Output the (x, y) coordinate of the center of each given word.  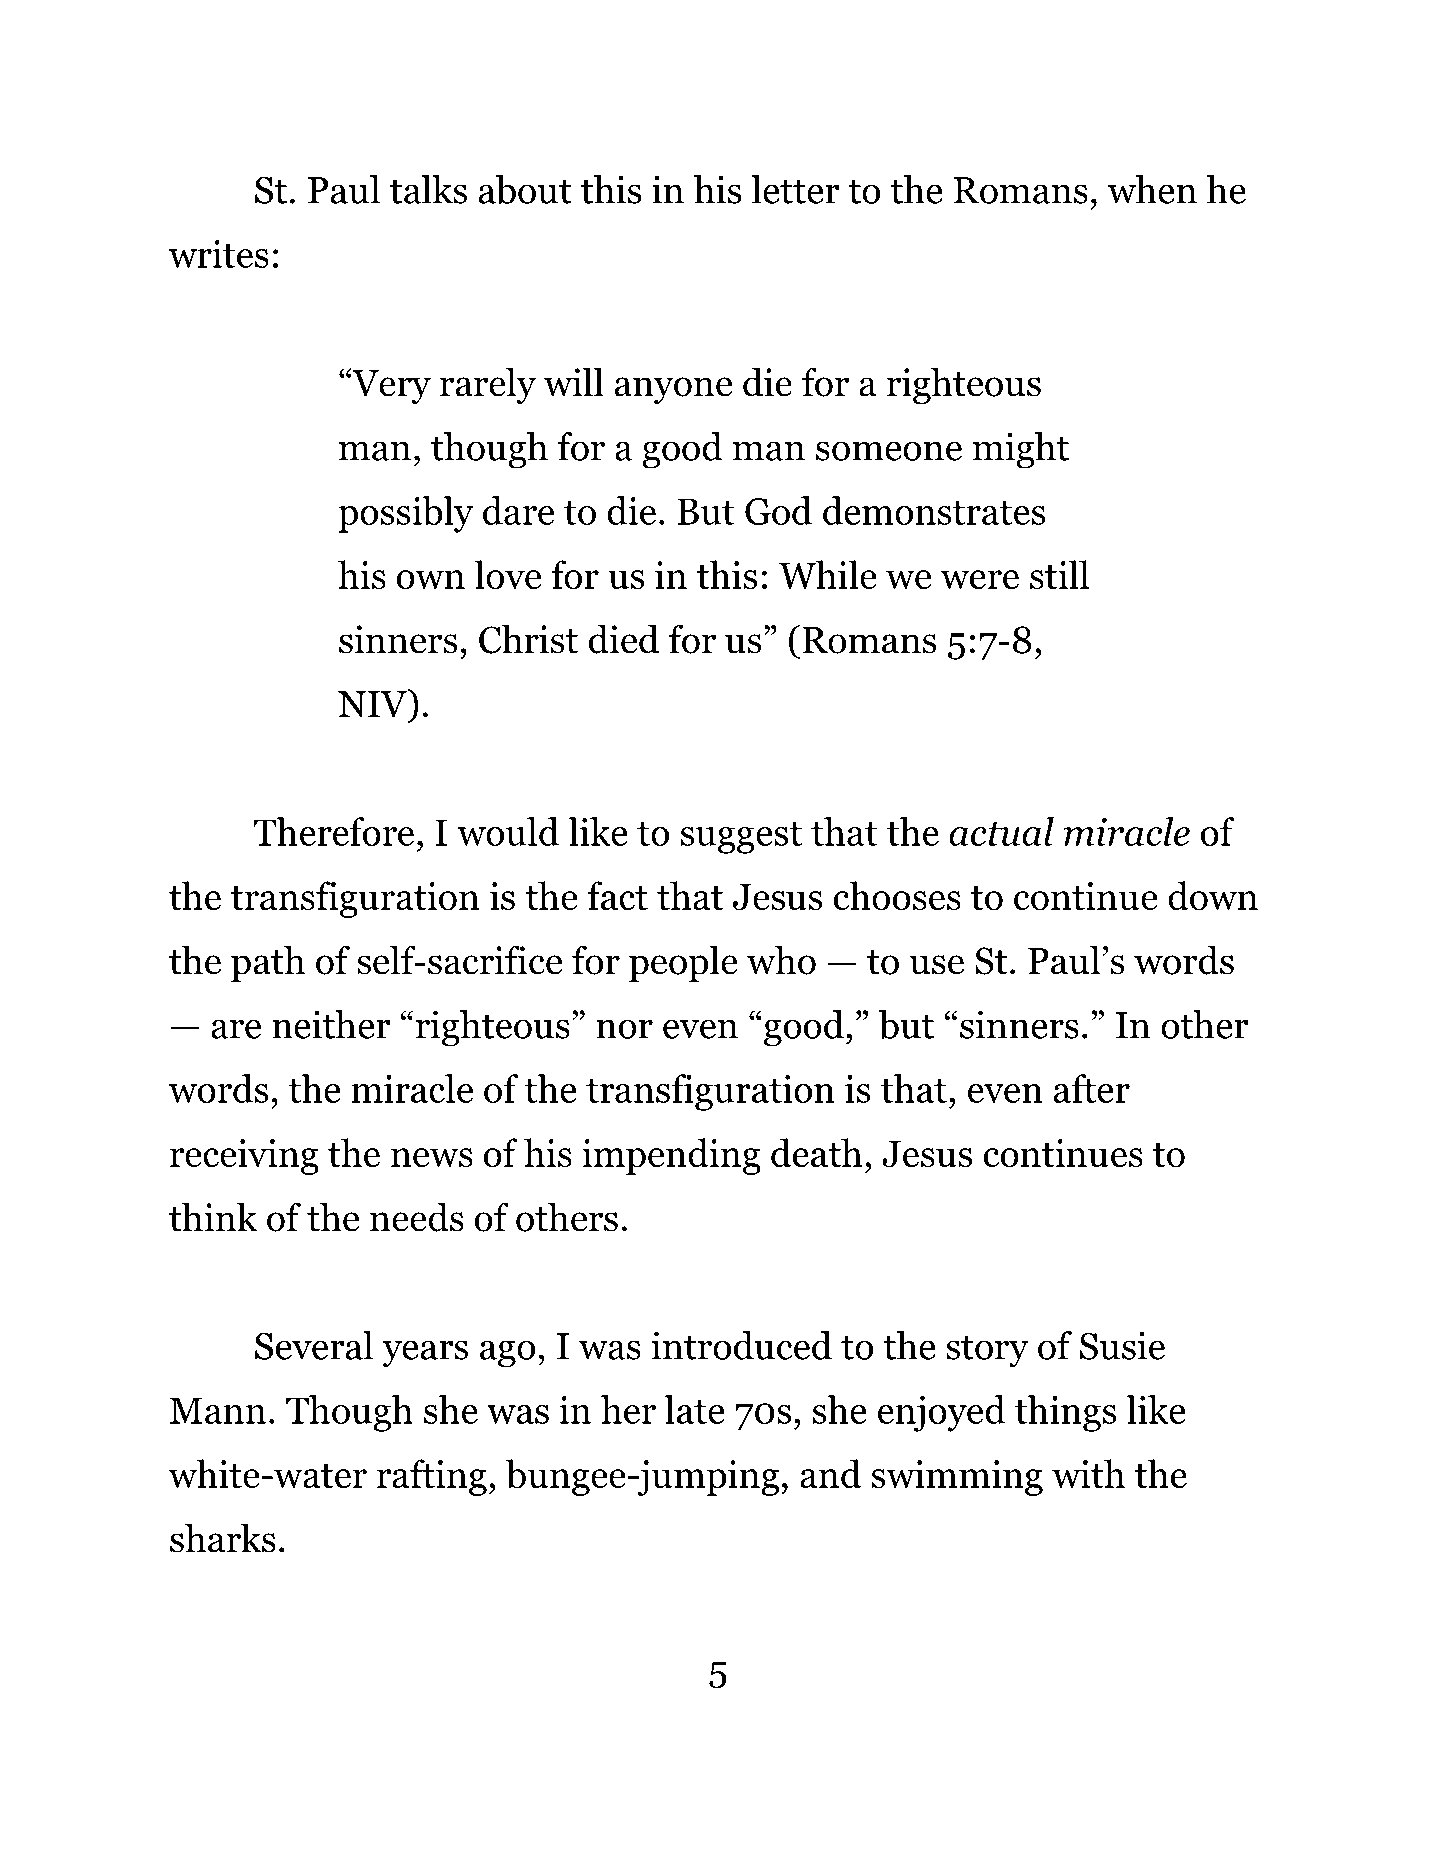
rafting (432, 1477)
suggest (741, 838)
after (1091, 1088)
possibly (405, 514)
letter (795, 189)
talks (428, 189)
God (778, 510)
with (1088, 1473)
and (830, 1474)
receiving (244, 1157)
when (1152, 189)
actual (1001, 831)
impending (671, 1156)
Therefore (333, 831)
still (1059, 575)
